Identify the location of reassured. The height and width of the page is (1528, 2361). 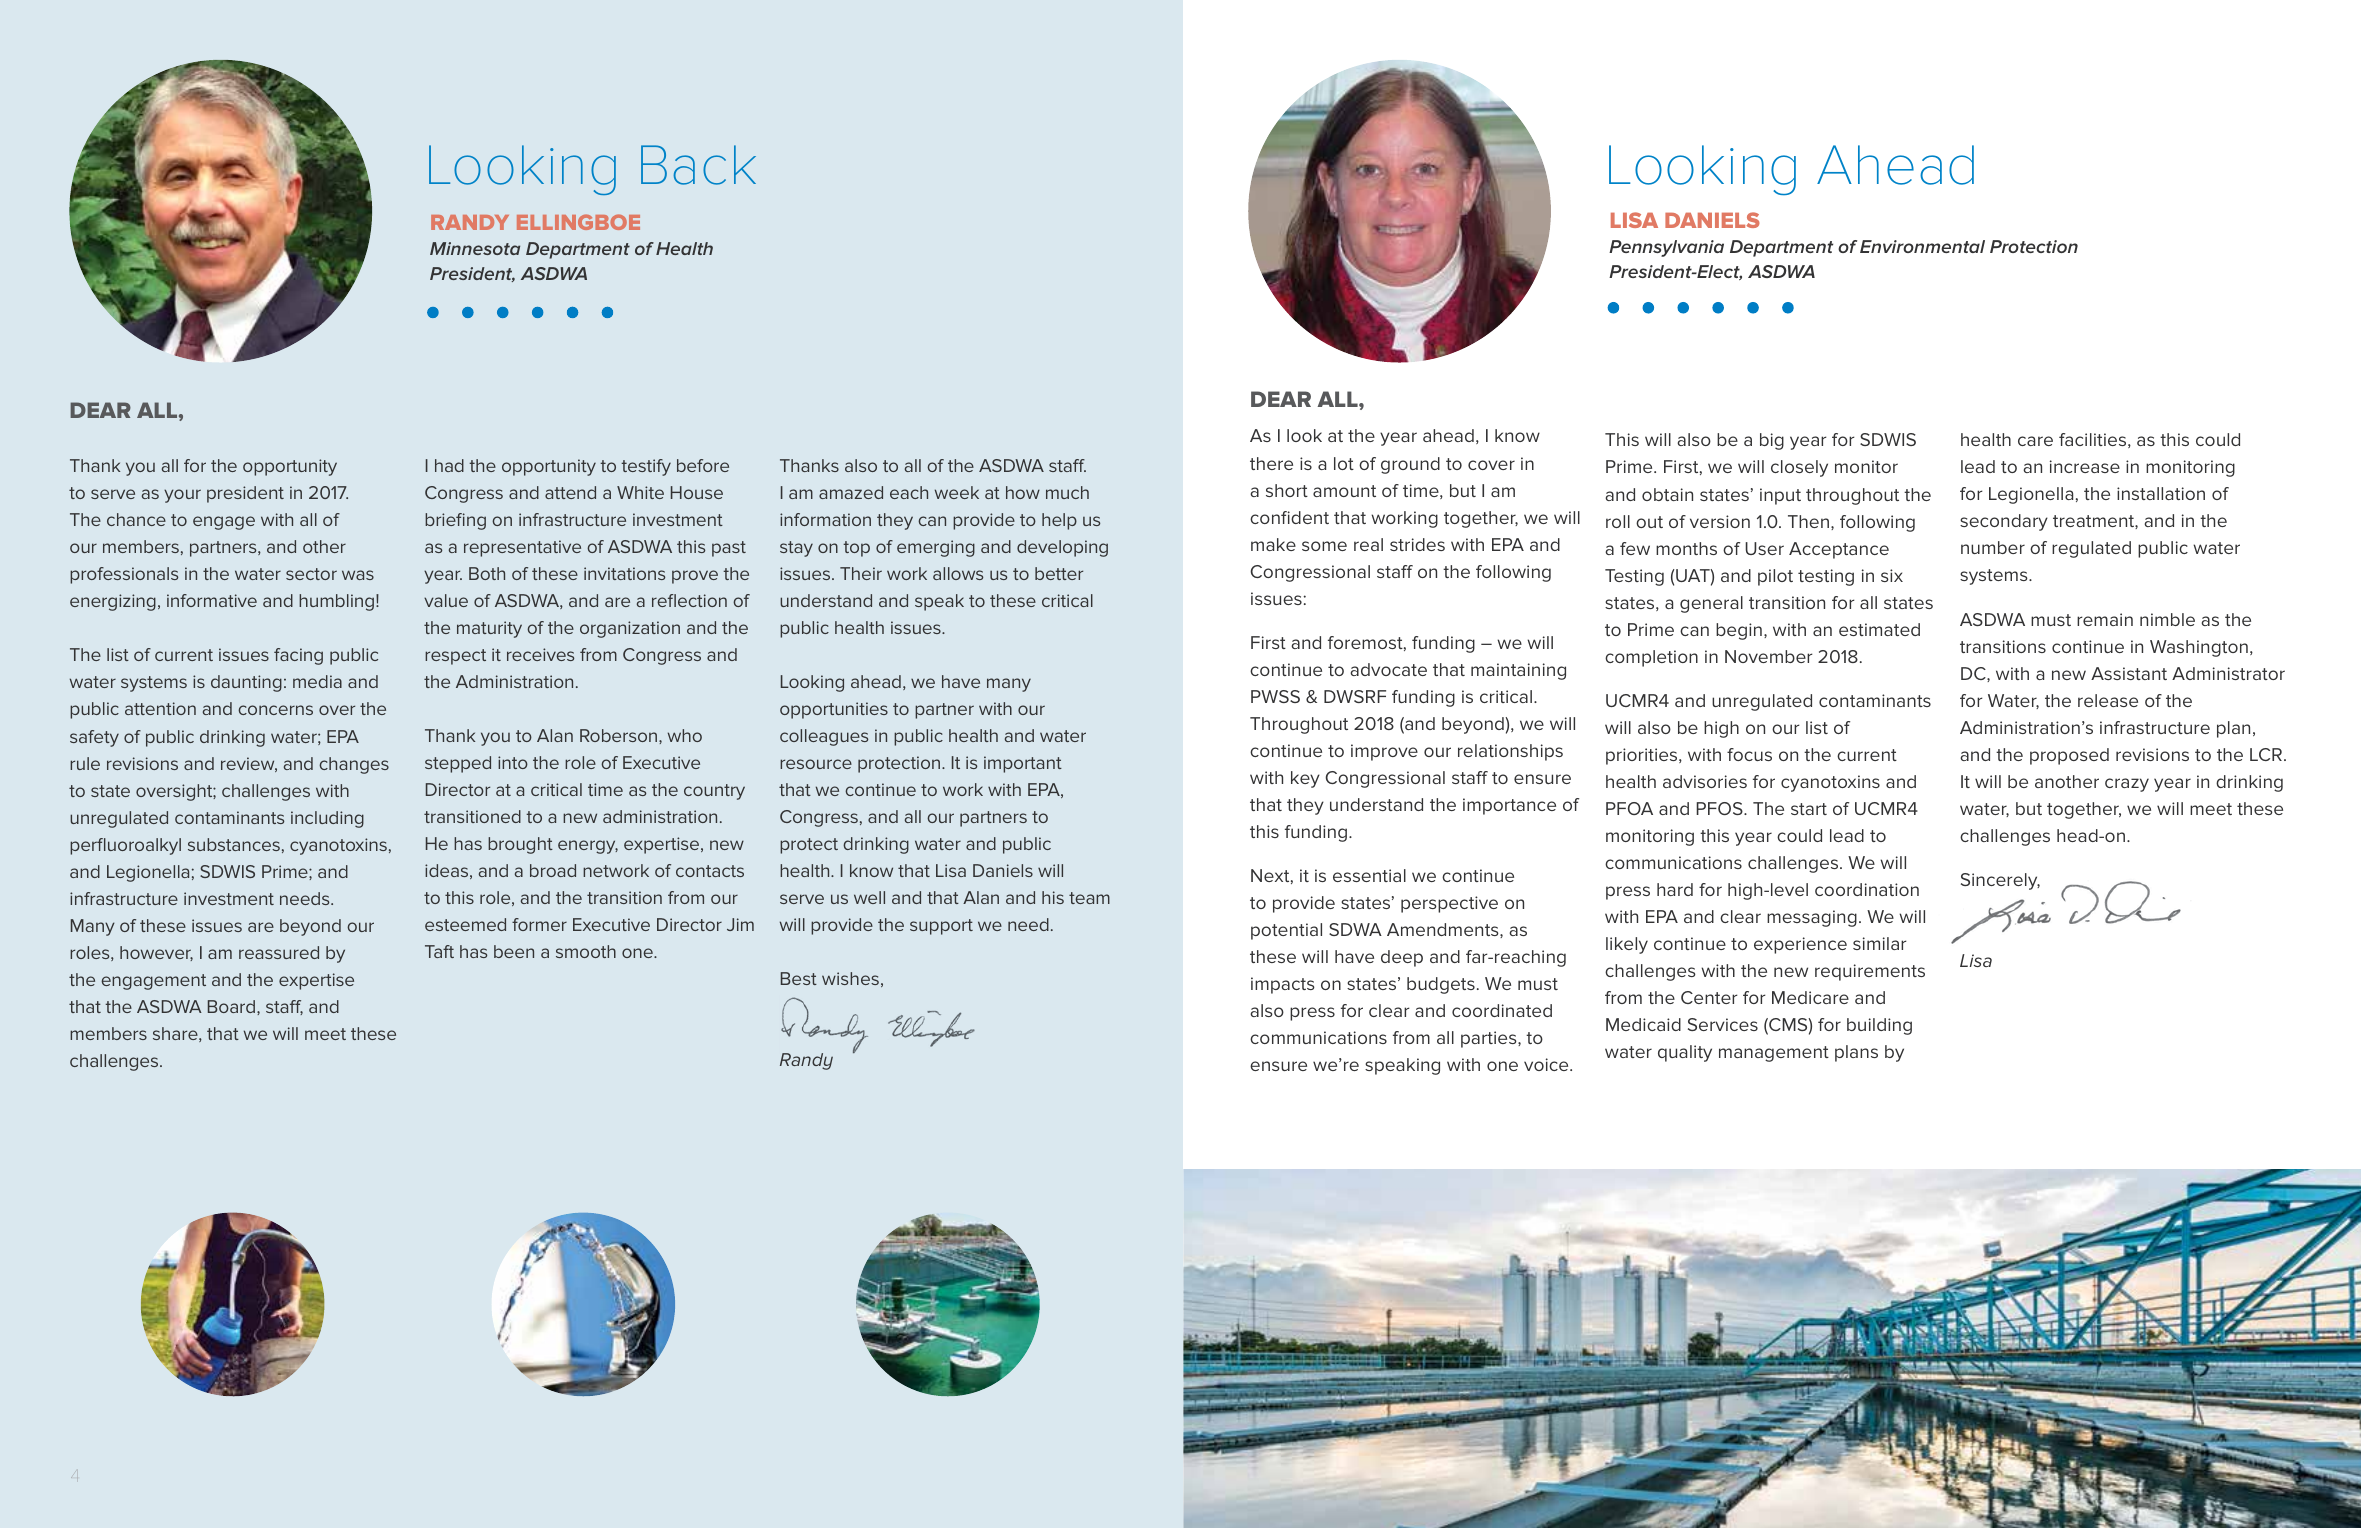
(279, 952).
